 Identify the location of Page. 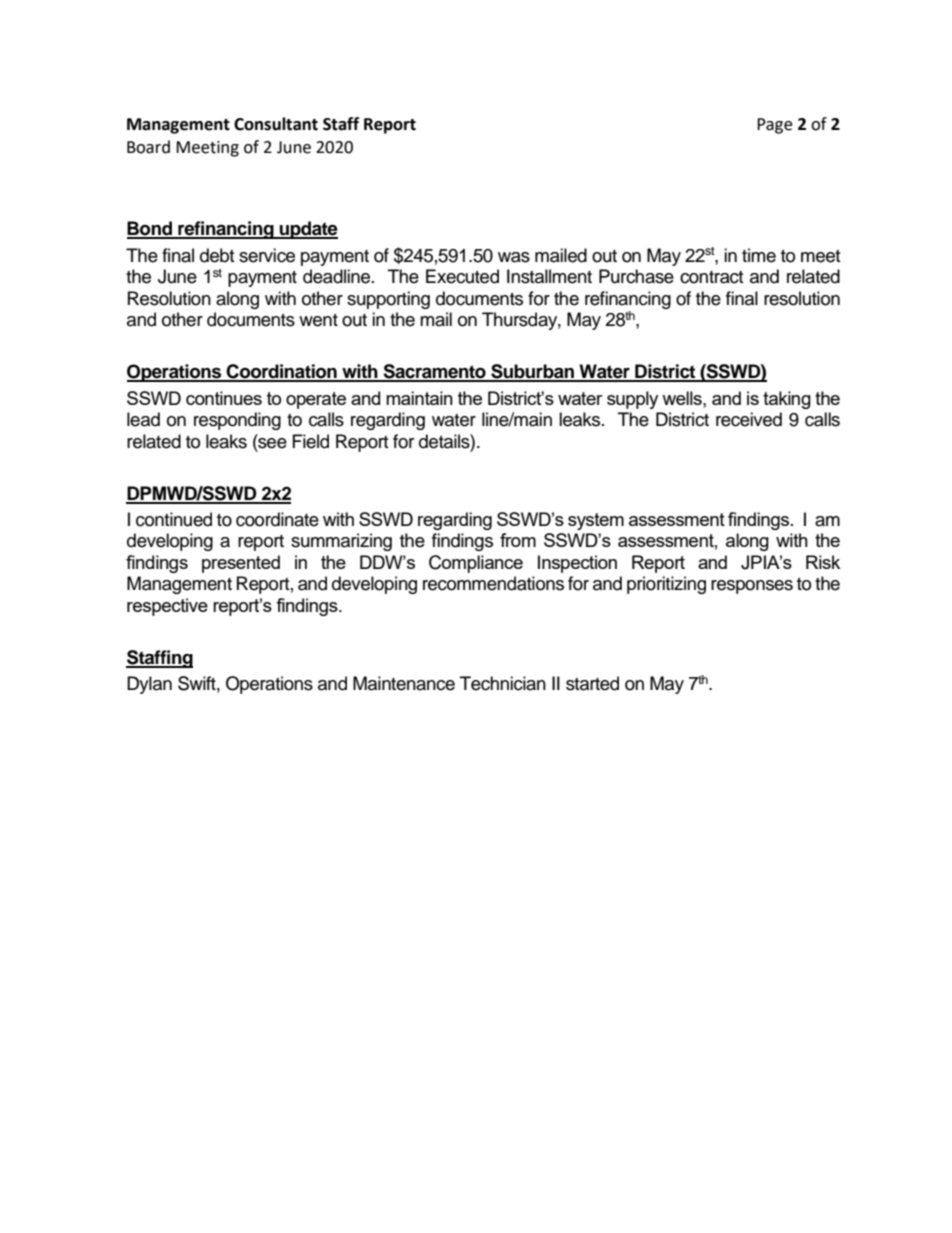
(774, 126).
